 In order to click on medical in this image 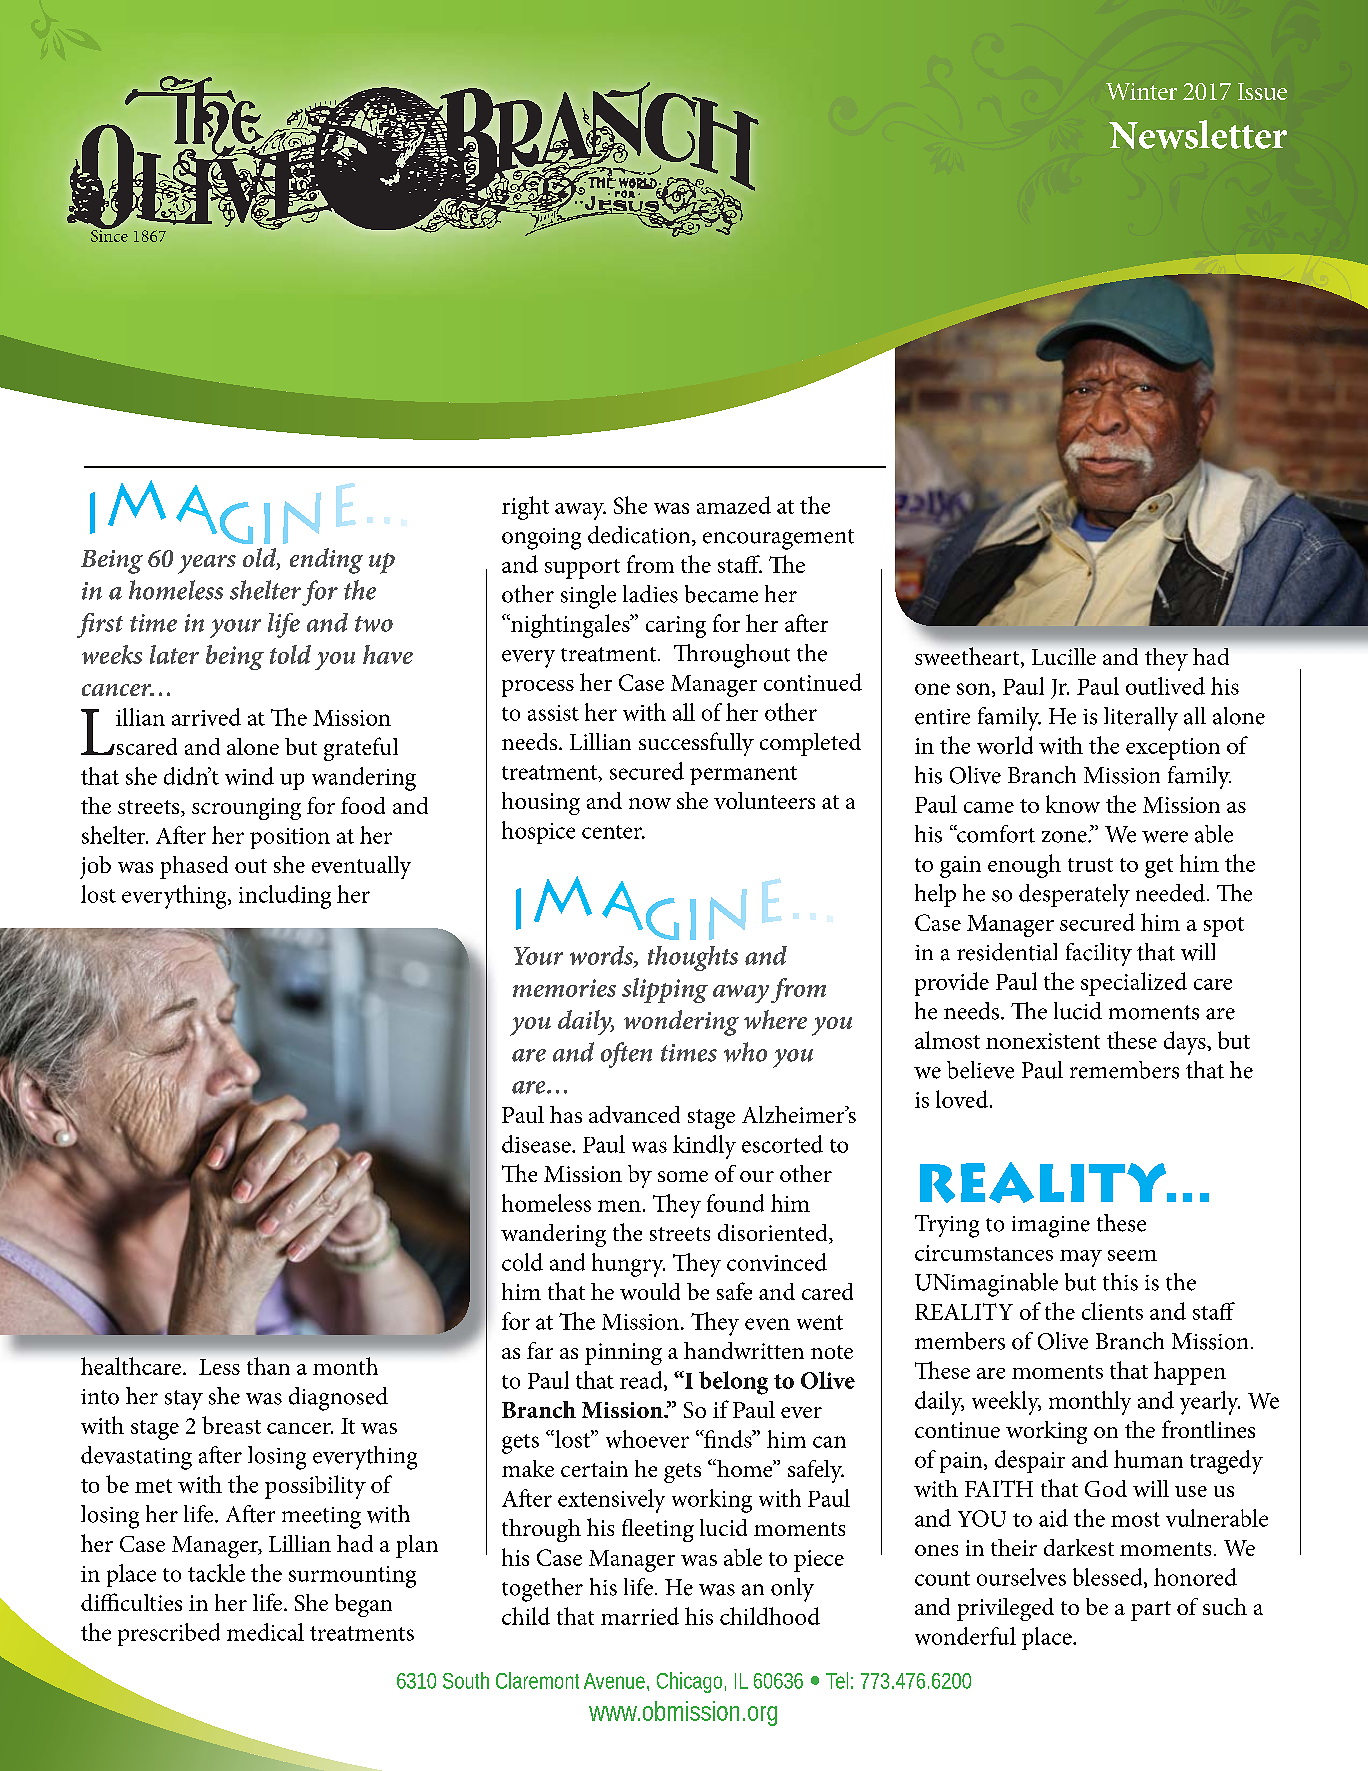, I will do `click(265, 1632)`.
